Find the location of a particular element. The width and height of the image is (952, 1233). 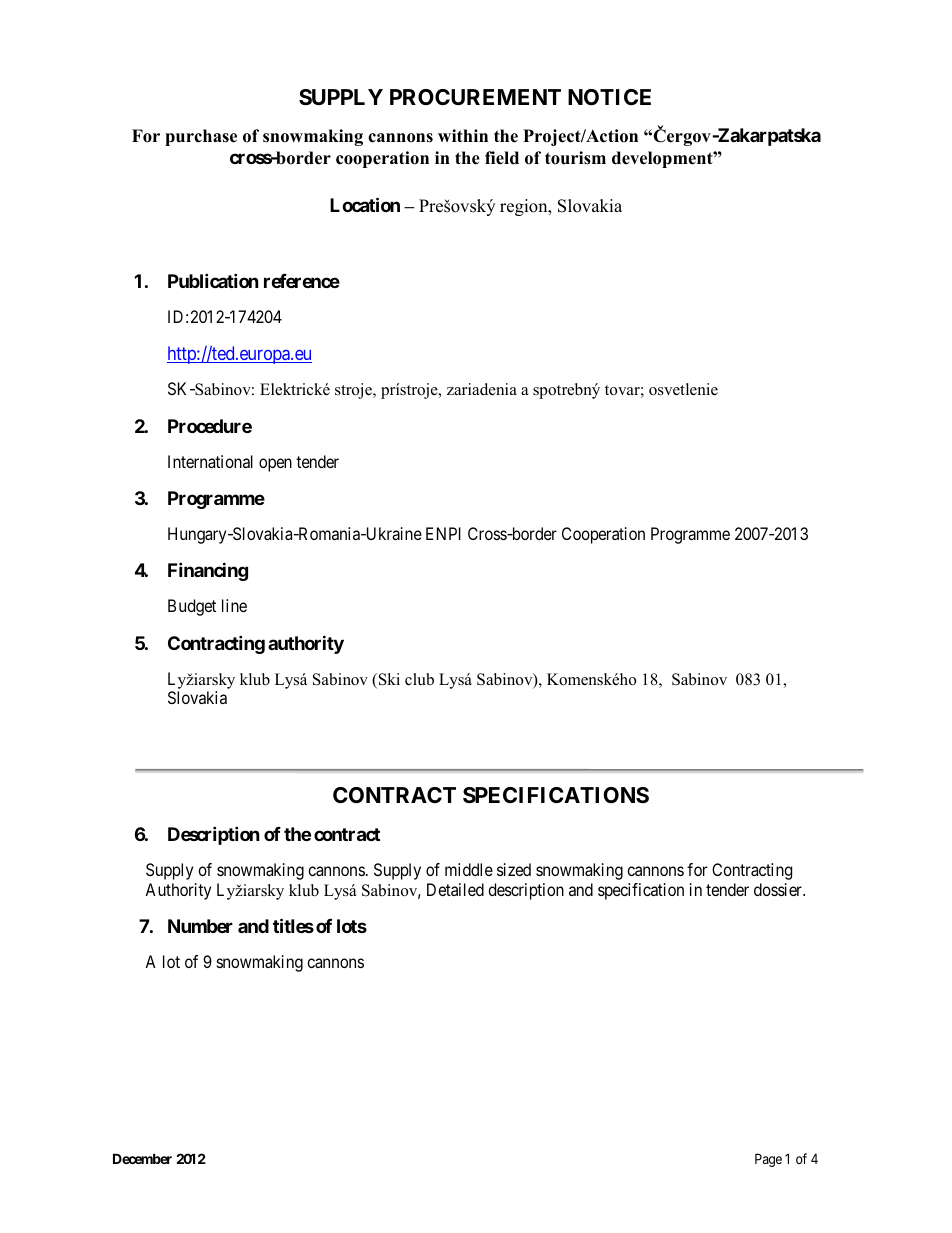

open is located at coordinates (275, 465).
